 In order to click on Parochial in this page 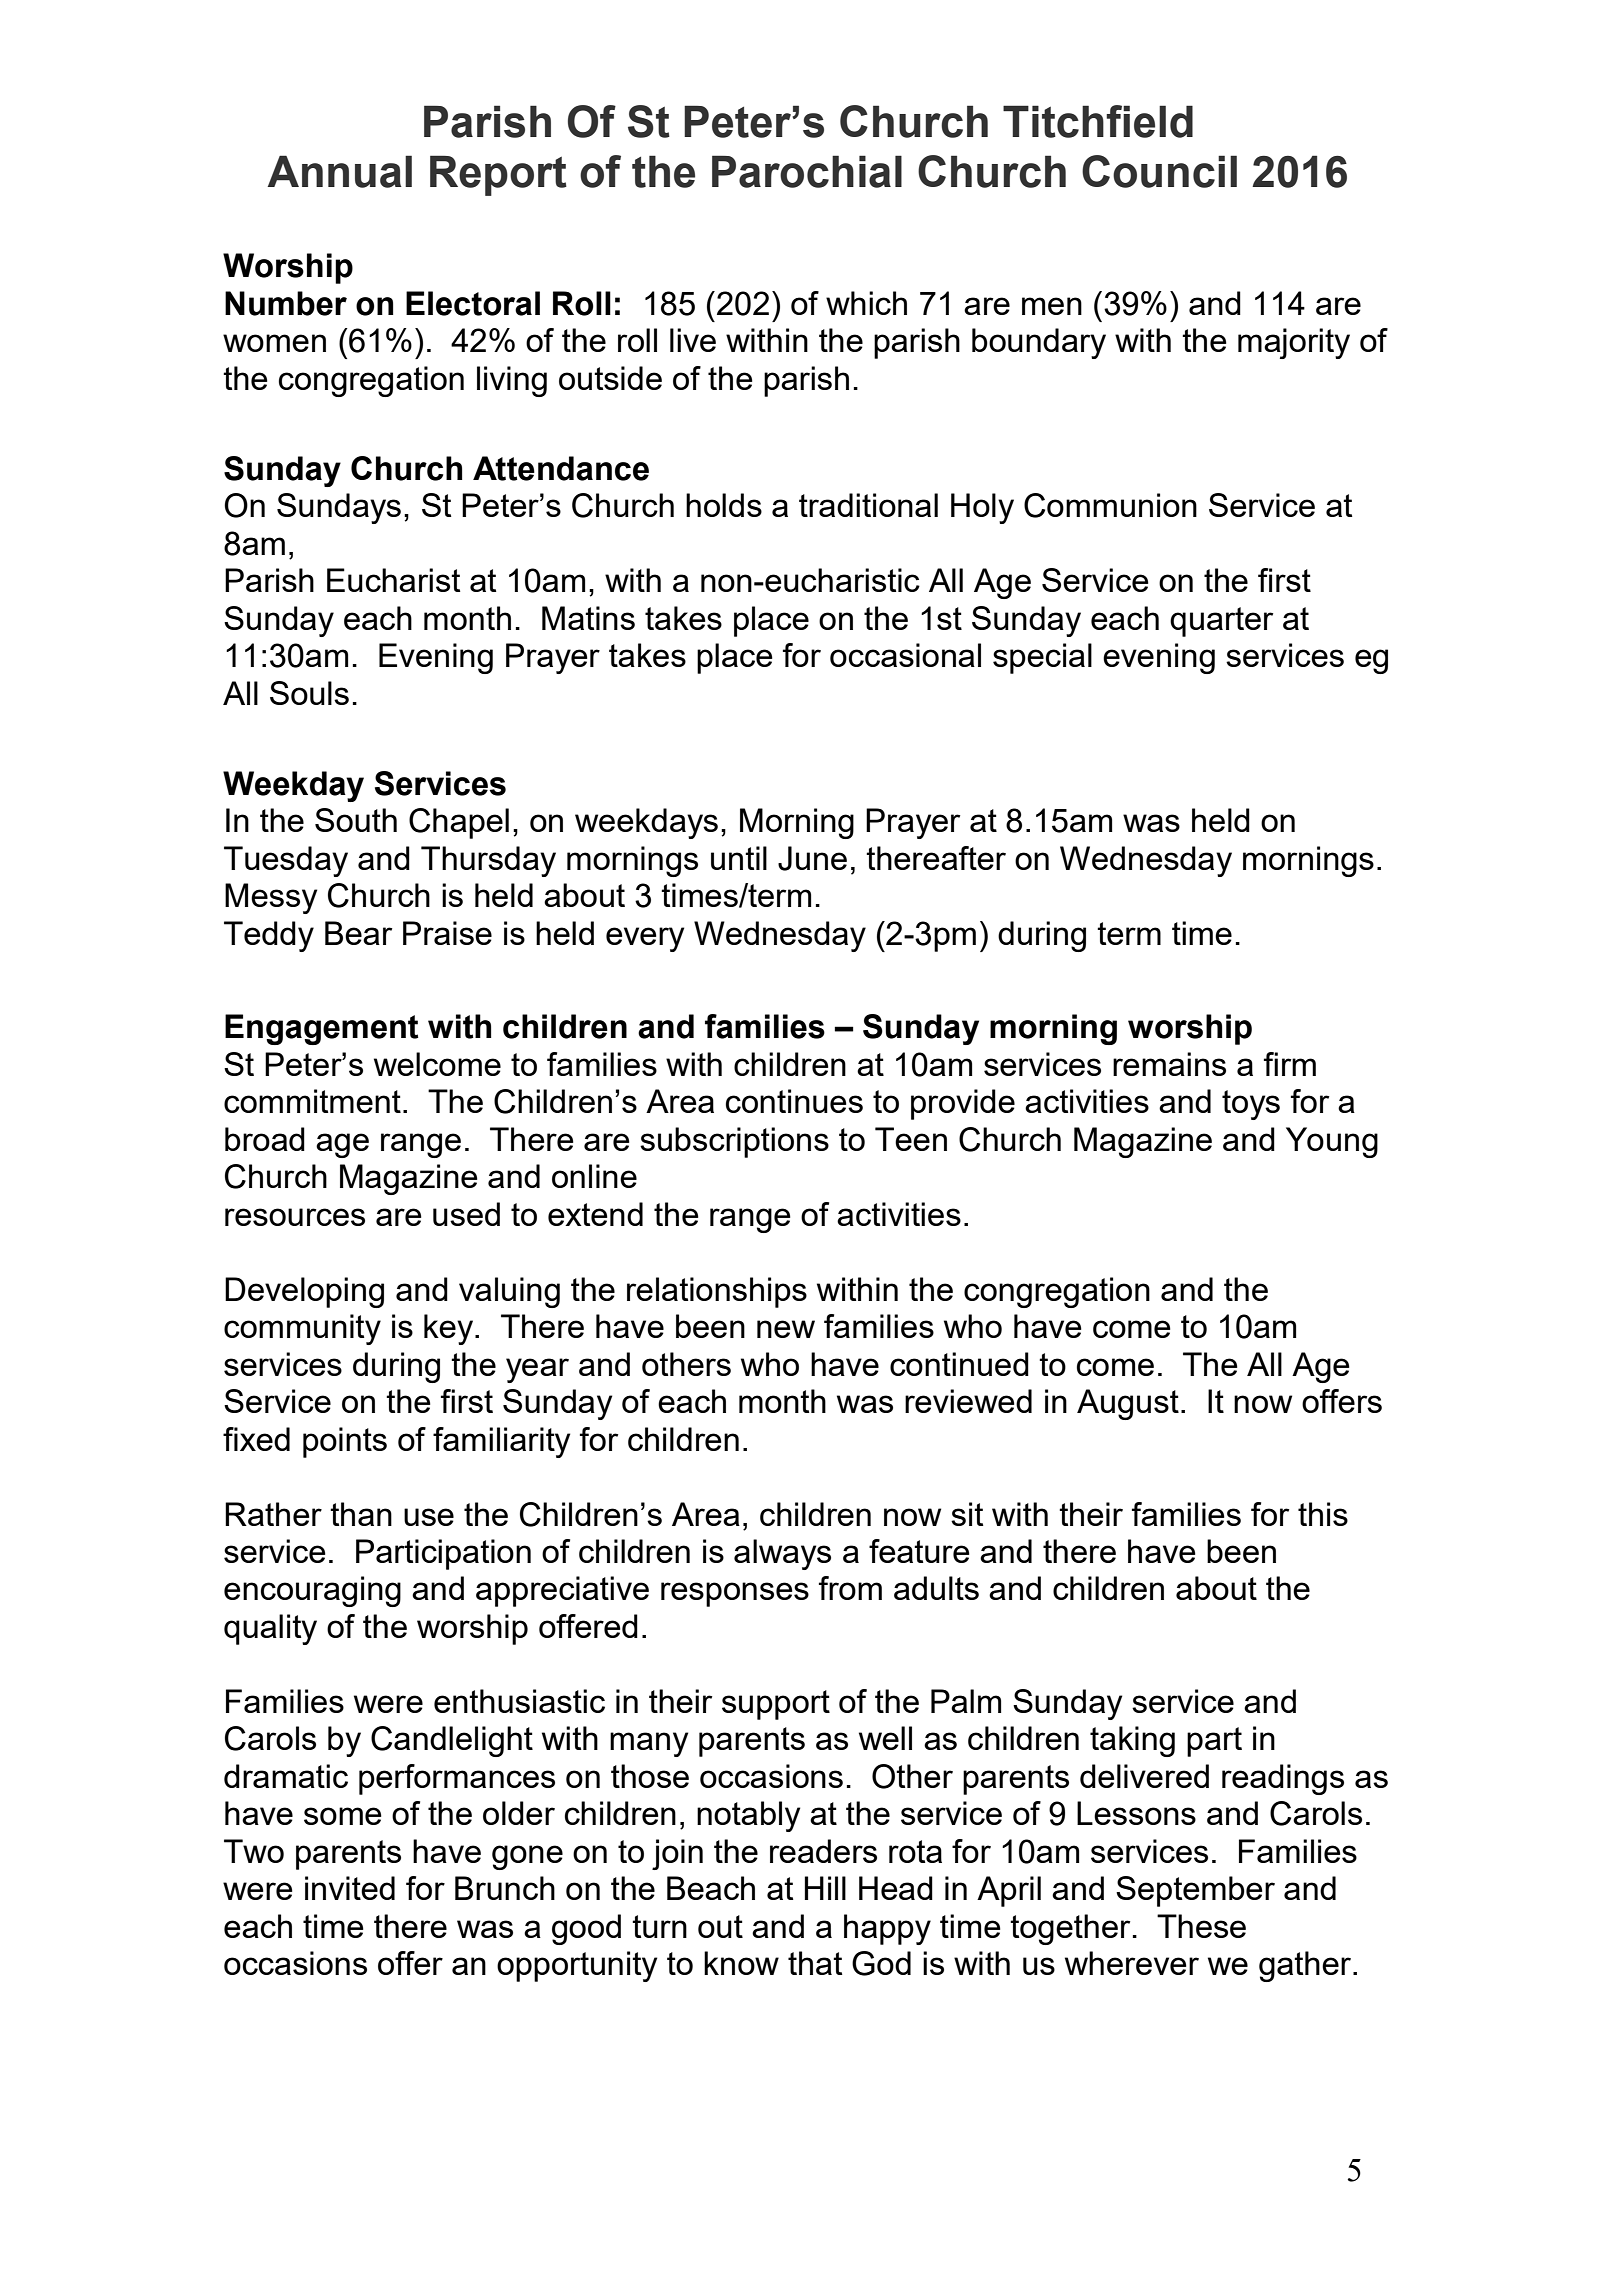, I will do `click(807, 171)`.
